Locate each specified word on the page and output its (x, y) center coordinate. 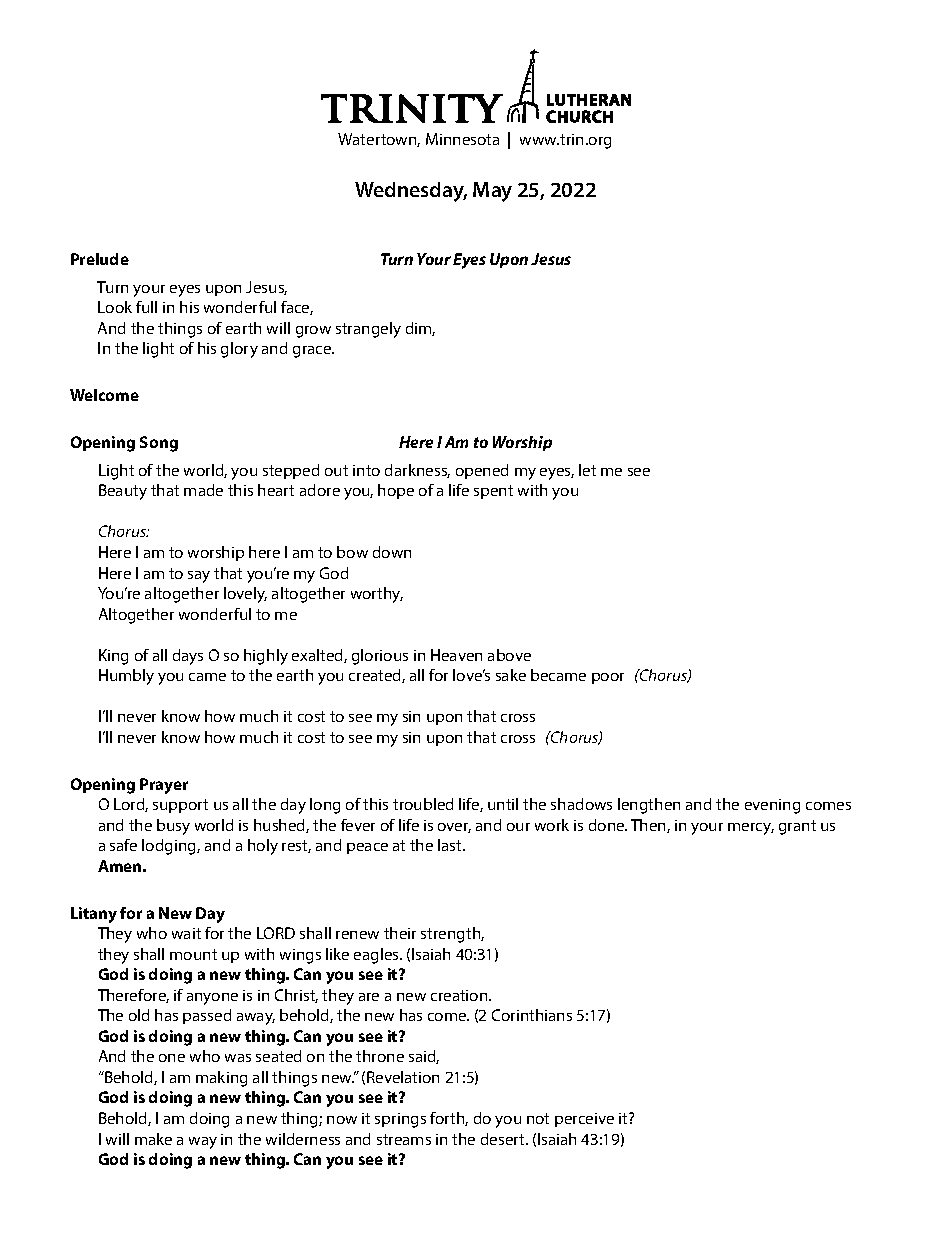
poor (608, 678)
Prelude (100, 259)
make (153, 1139)
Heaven (456, 655)
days (188, 657)
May (492, 192)
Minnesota (462, 139)
